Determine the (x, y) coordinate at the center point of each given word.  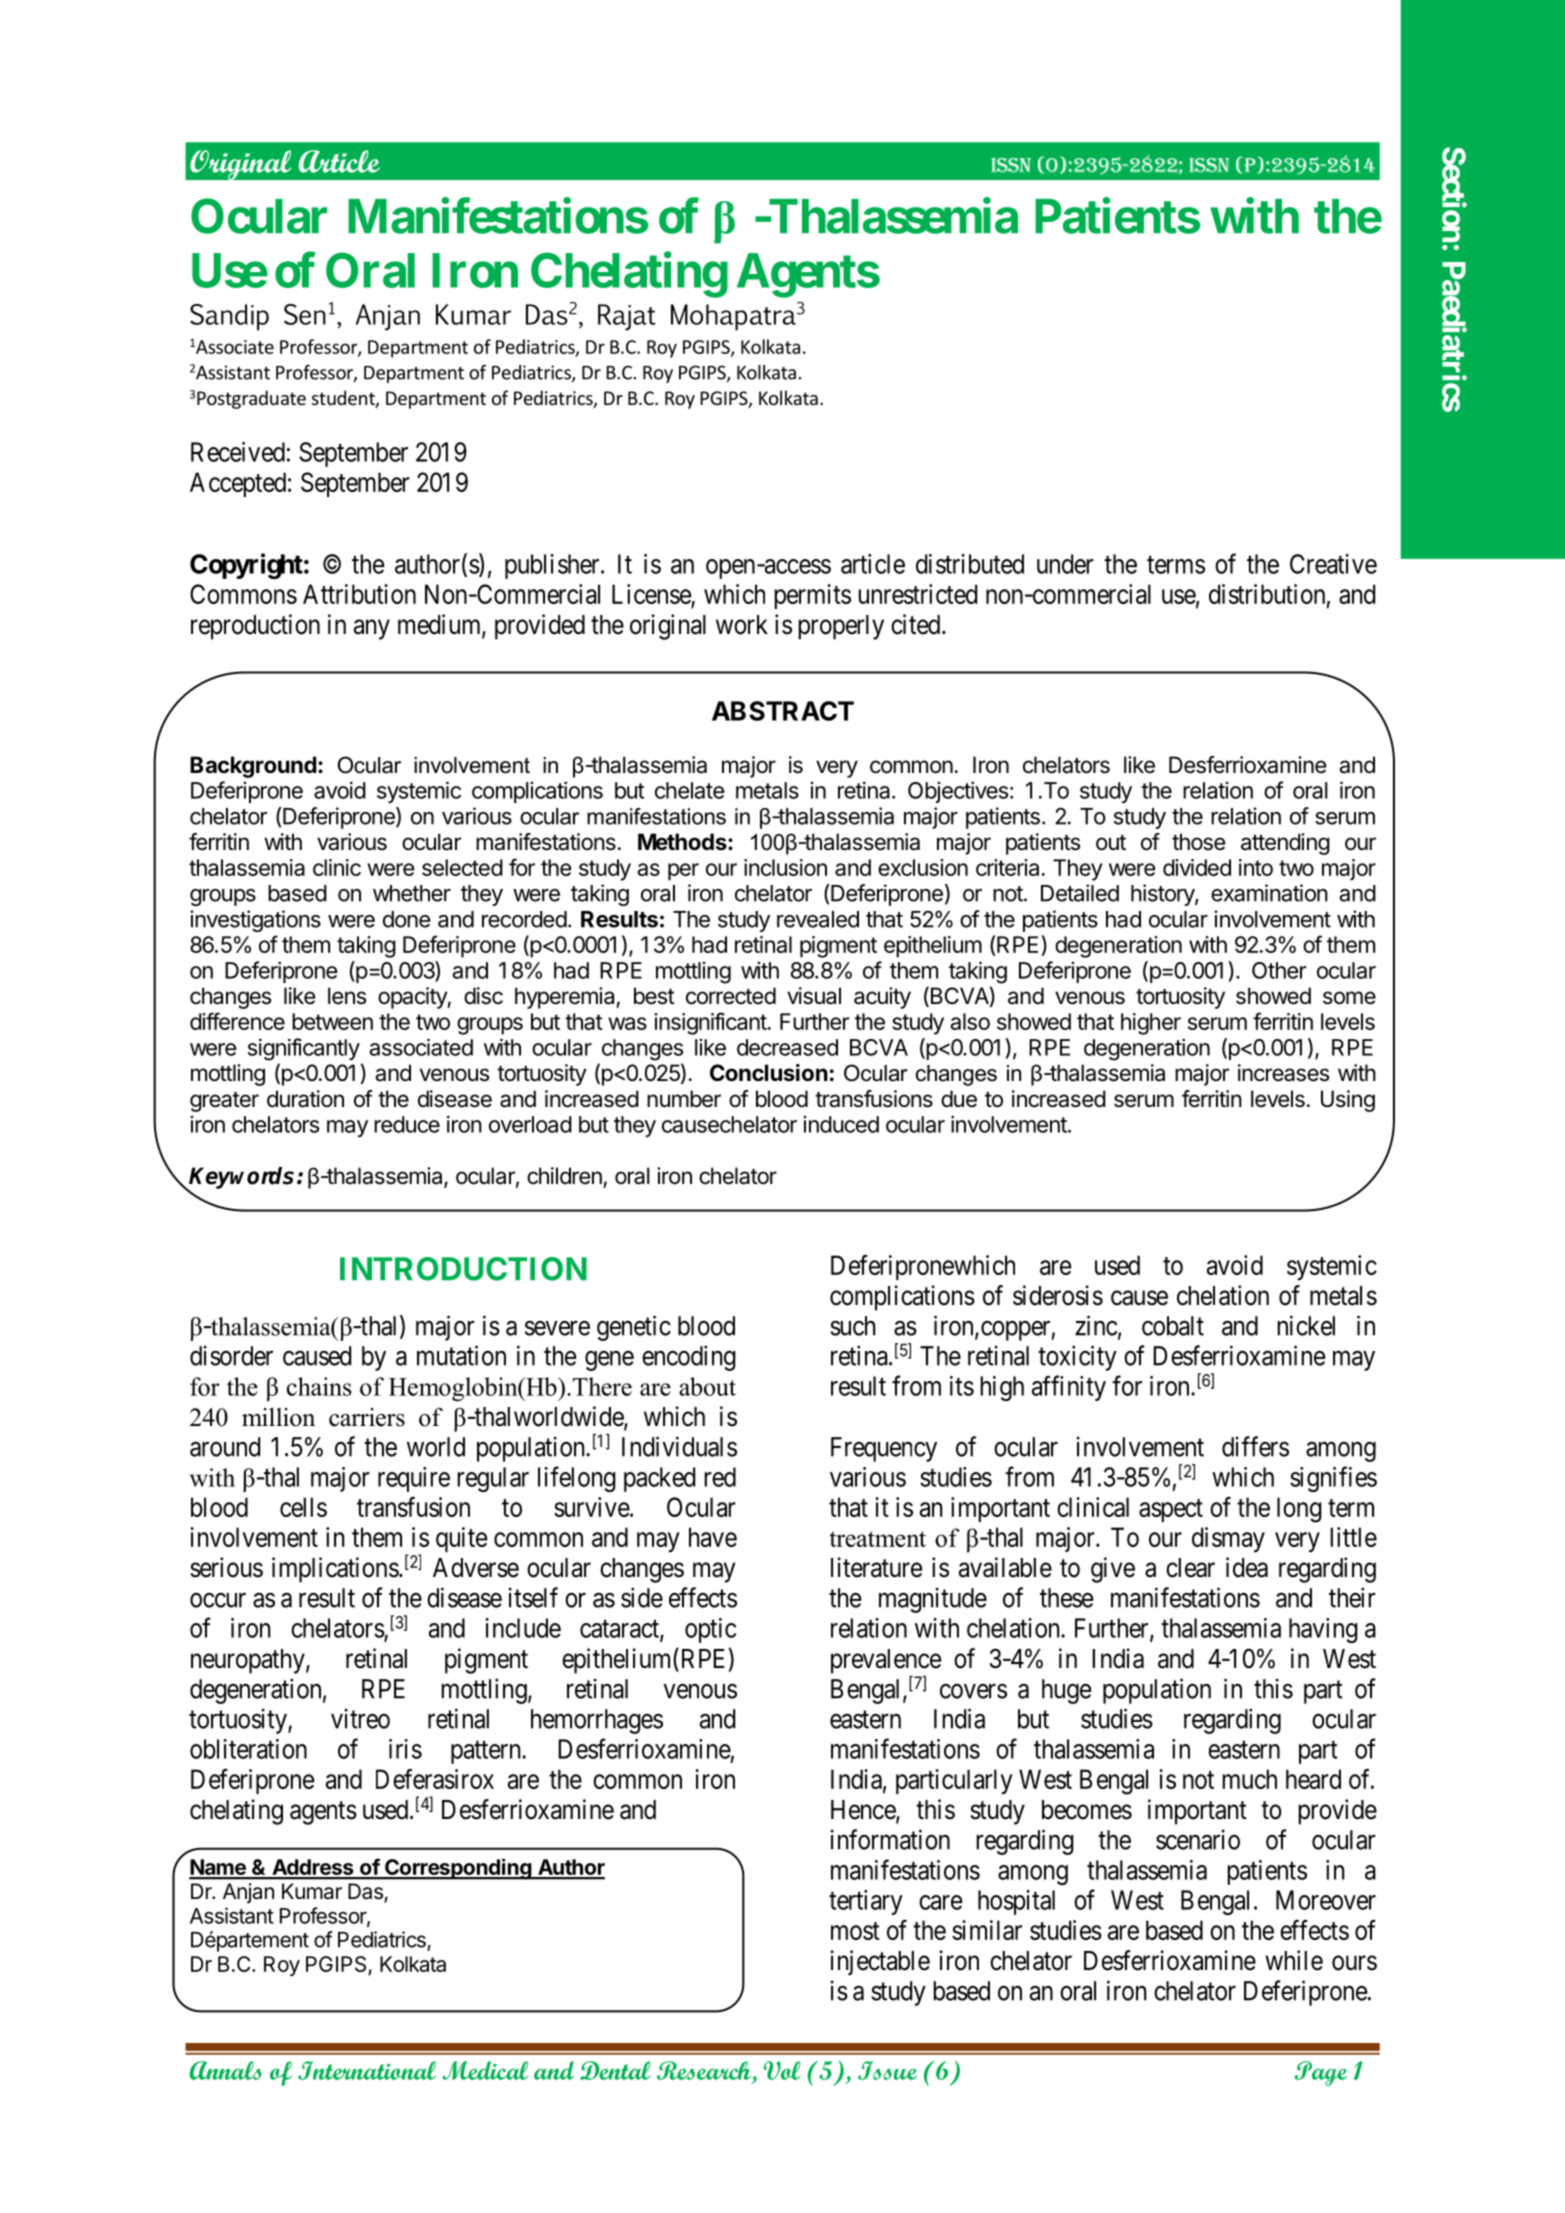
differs (1255, 1446)
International (367, 2070)
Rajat (627, 317)
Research (704, 2070)
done (406, 919)
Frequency (884, 1449)
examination (1269, 893)
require (414, 1479)
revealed (818, 919)
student (344, 399)
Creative (1333, 564)
